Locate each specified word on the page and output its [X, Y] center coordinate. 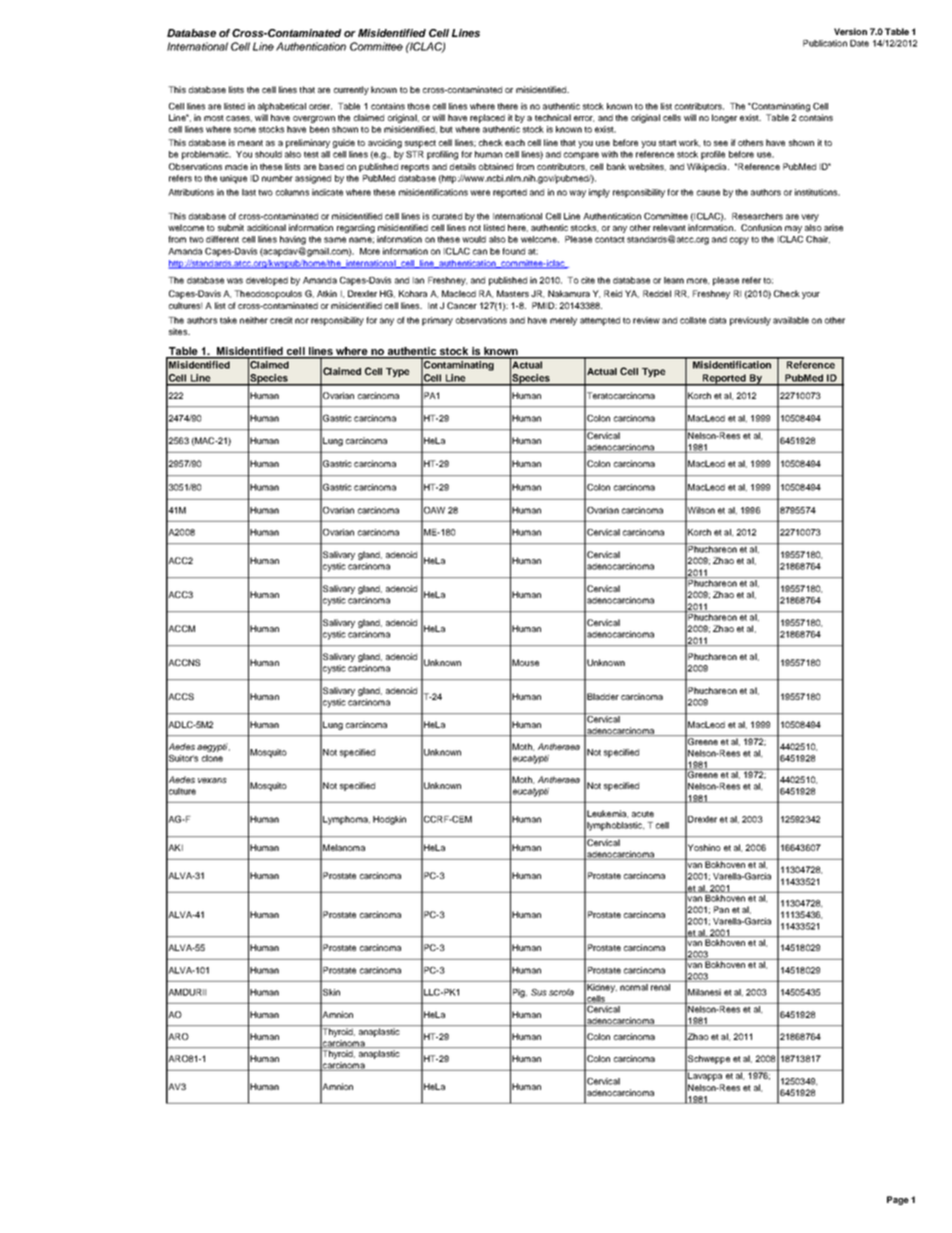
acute [643, 814]
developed [267, 281]
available [791, 320]
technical [553, 117]
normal [634, 986]
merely [563, 321]
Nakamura [569, 293]
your [811, 295]
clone [212, 758]
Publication [825, 43]
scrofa [561, 992]
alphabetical [282, 107]
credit [281, 320]
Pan [721, 909]
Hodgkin [389, 820]
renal [661, 986]
